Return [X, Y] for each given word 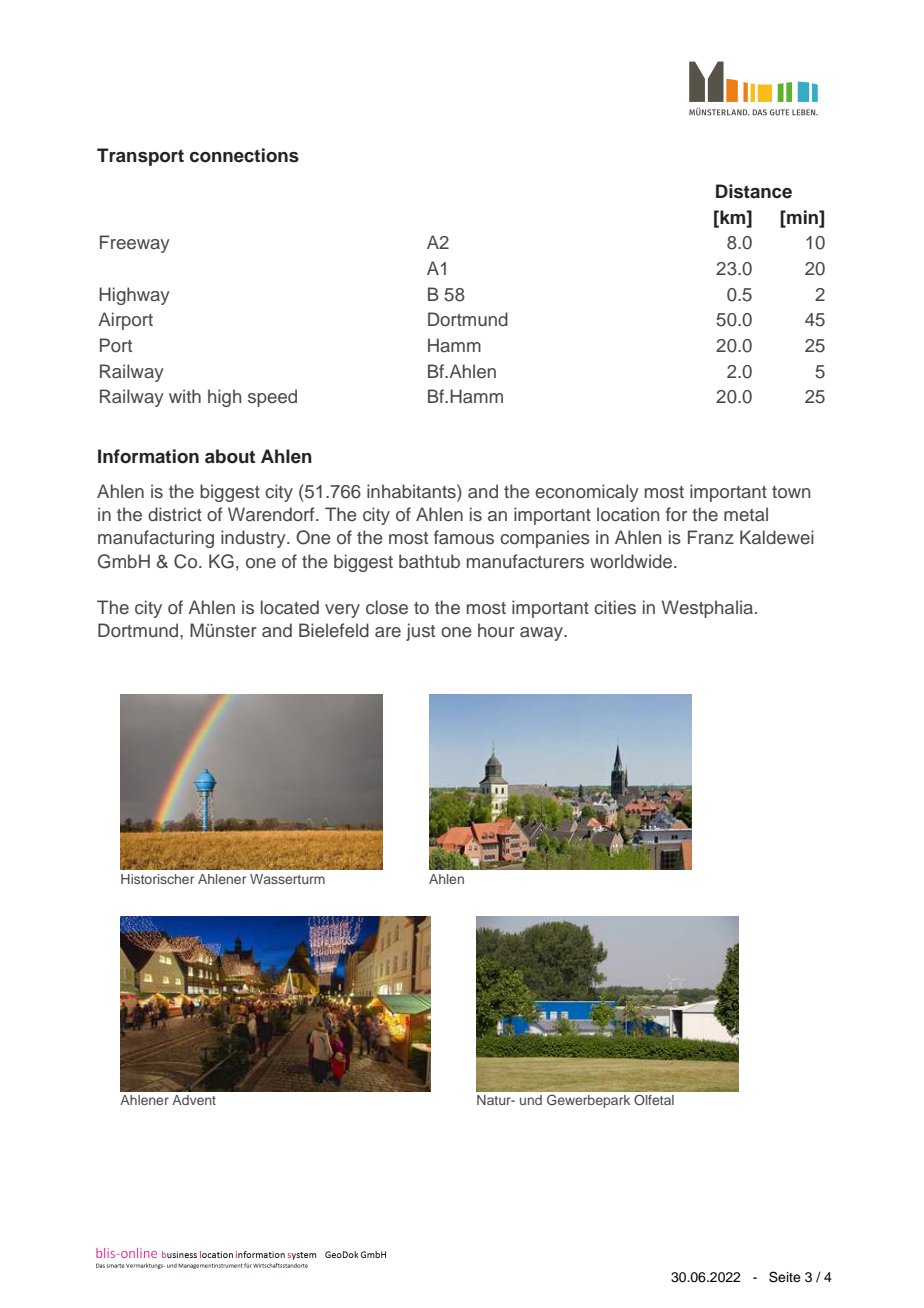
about [230, 456]
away [542, 634]
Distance [754, 191]
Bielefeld [334, 630]
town [791, 492]
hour [496, 630]
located [290, 607]
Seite [785, 1277]
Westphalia [709, 609]
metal [746, 514]
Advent [194, 1100]
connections [244, 155]
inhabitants [412, 491]
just [420, 632]
